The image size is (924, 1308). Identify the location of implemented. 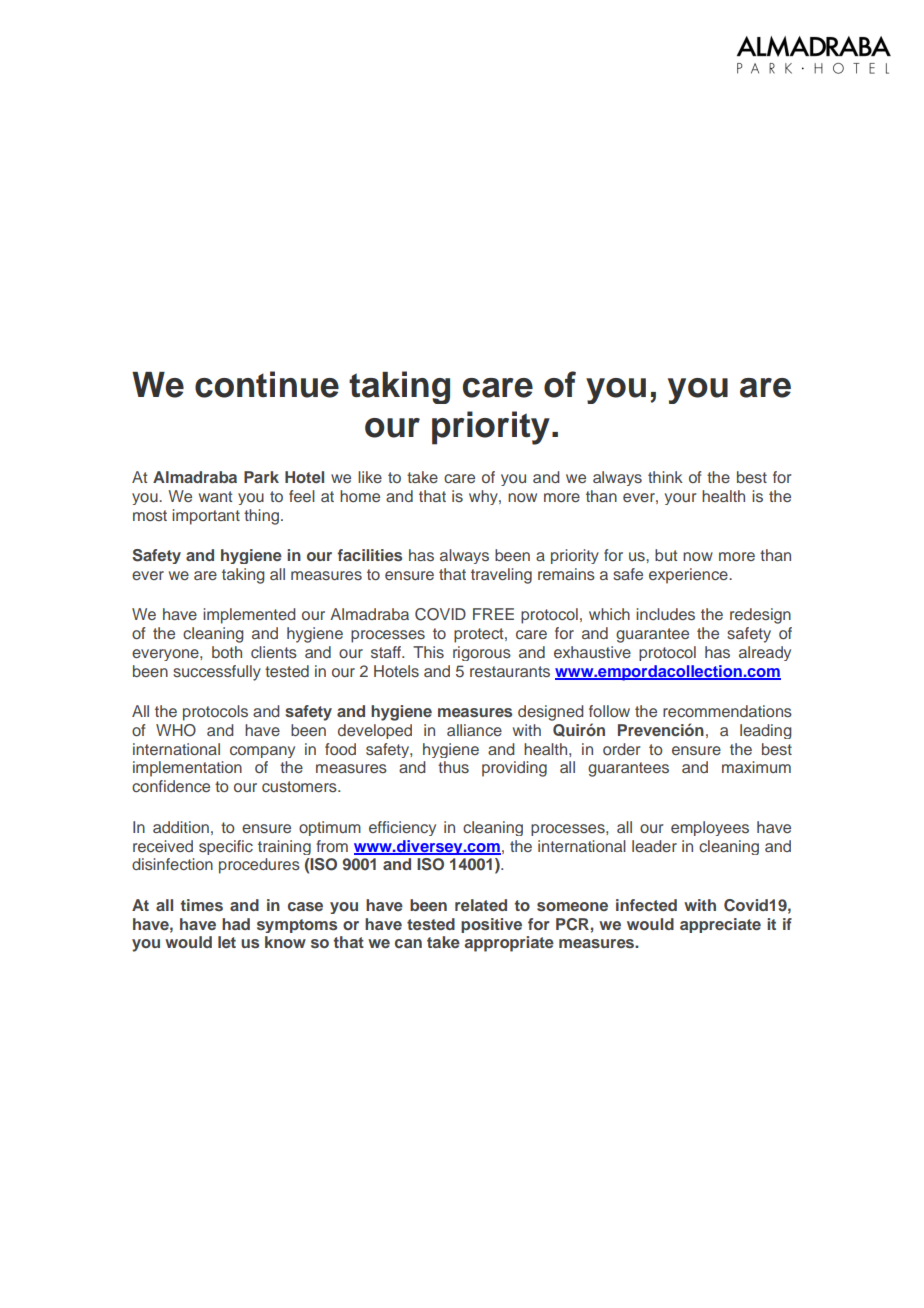
(249, 616).
